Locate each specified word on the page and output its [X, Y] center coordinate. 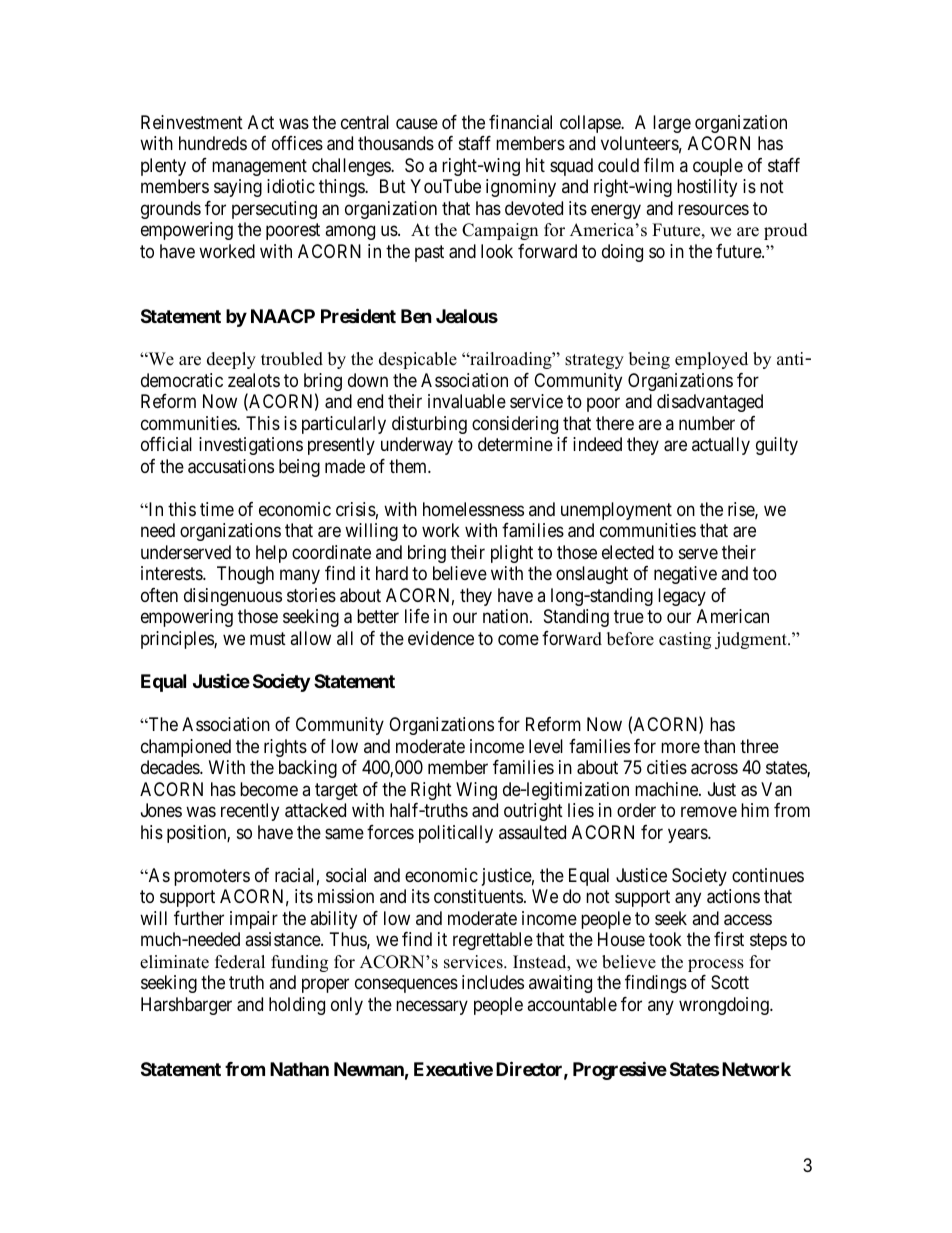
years [688, 835]
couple [718, 167]
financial [520, 122]
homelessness [473, 509]
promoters [212, 877]
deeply [231, 360]
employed [711, 360]
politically [456, 834]
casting [685, 640]
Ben [416, 316]
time [217, 509]
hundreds [213, 143]
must [268, 638]
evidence [441, 638]
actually [721, 446]
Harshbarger [186, 1006]
